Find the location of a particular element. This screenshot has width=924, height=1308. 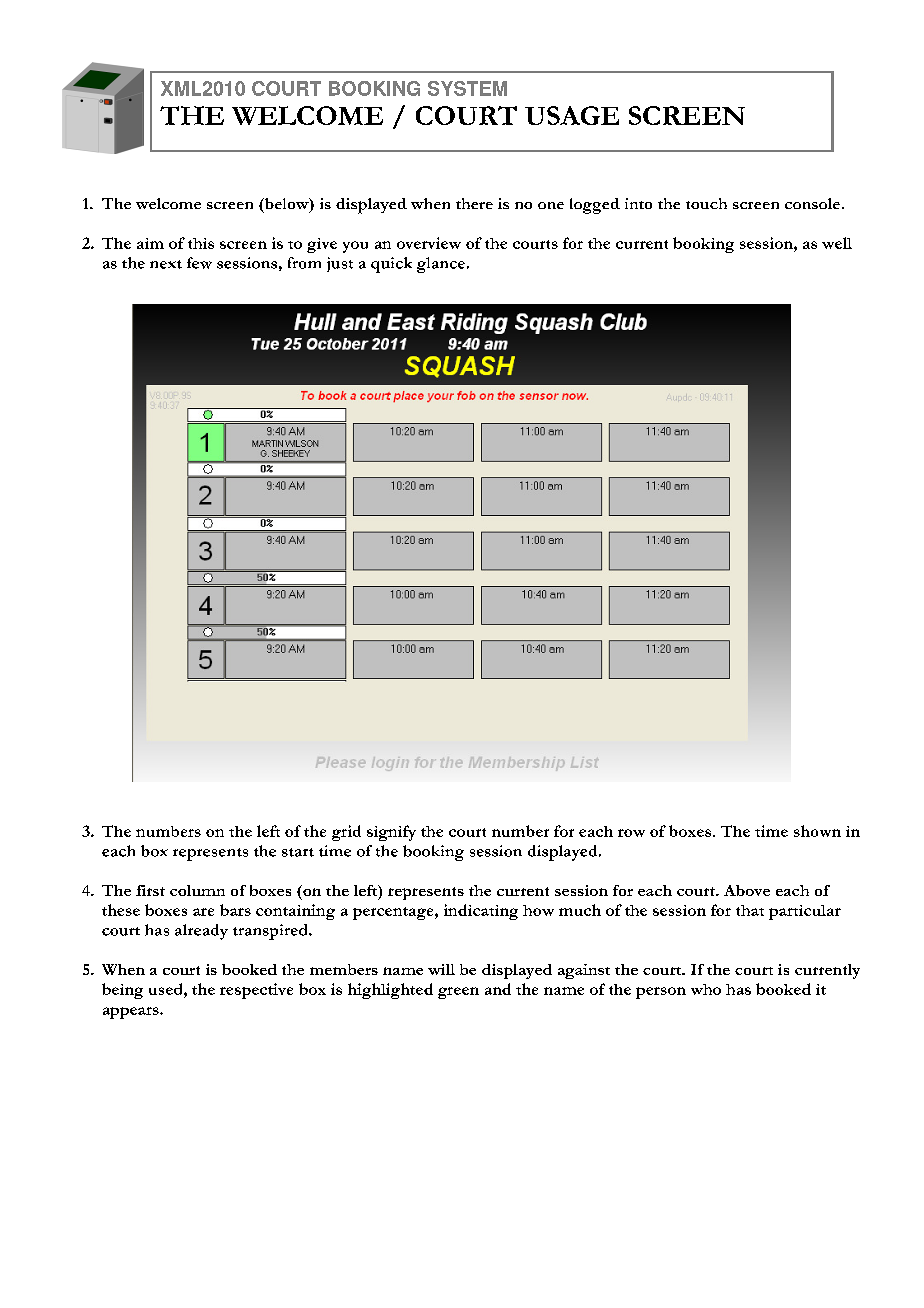

and is located at coordinates (498, 989).
